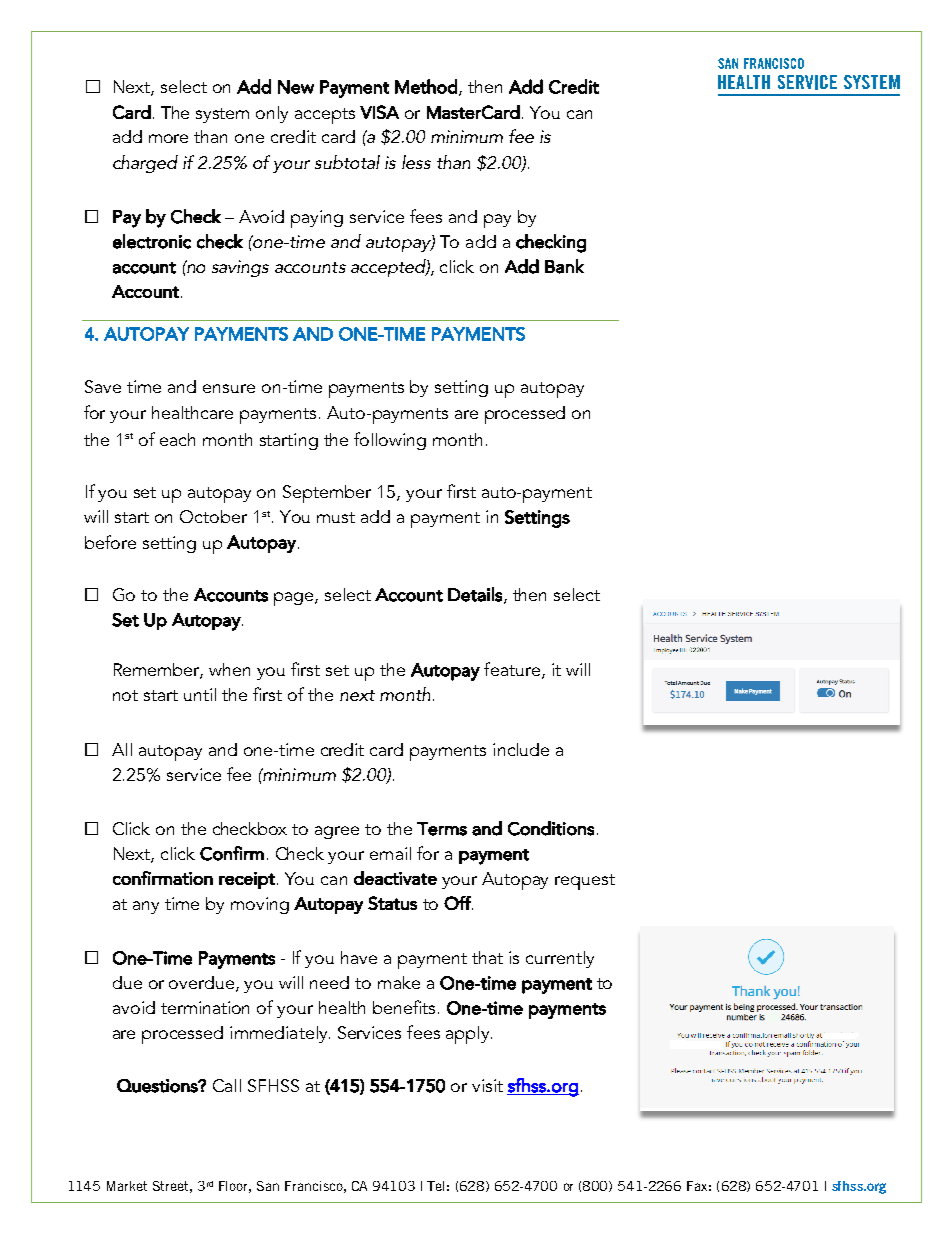  What do you see at coordinates (325, 116) in the screenshot?
I see `accepts` at bounding box center [325, 116].
